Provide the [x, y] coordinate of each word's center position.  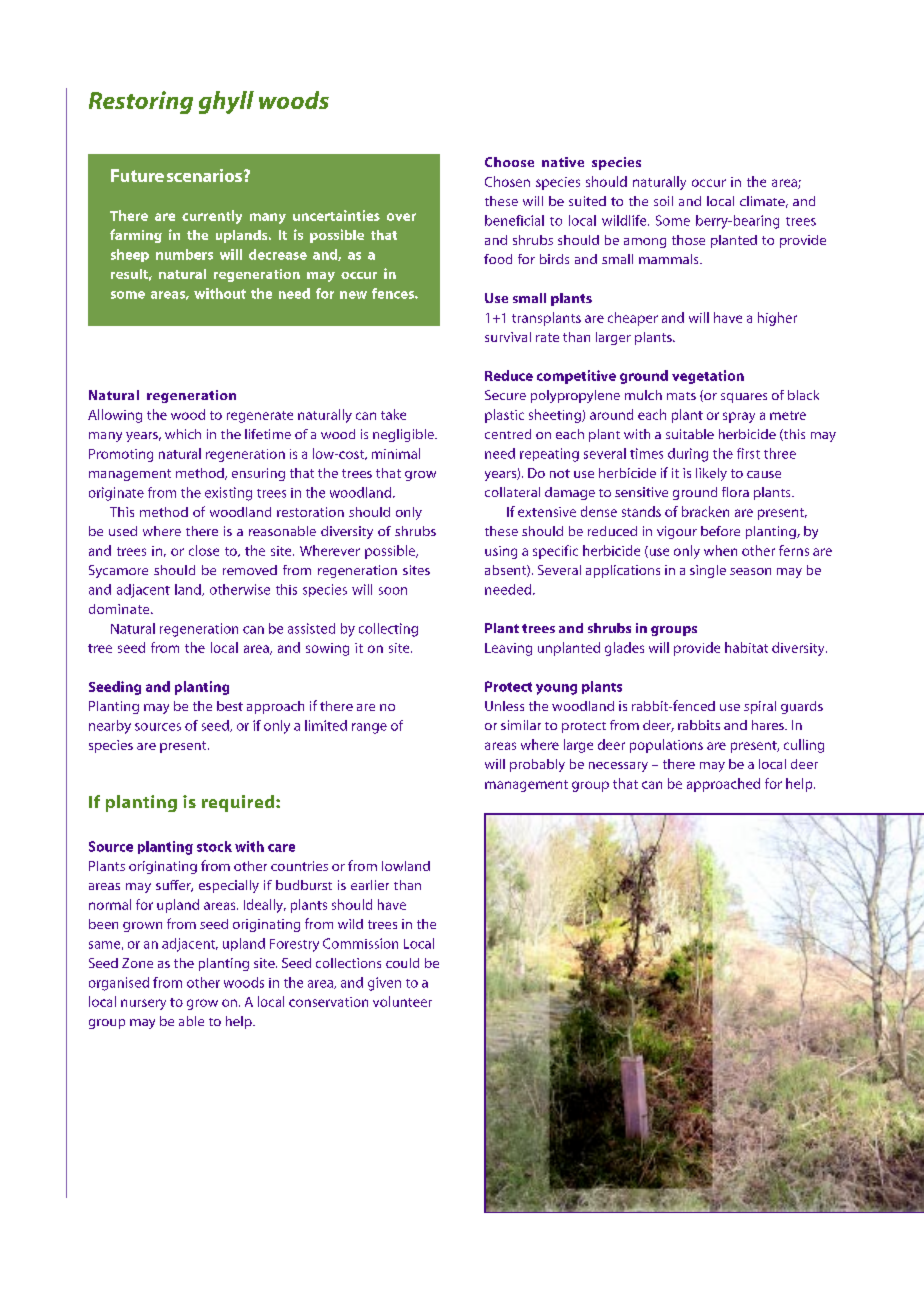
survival [508, 337]
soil [663, 201]
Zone [137, 963]
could [402, 963]
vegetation [708, 377]
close [204, 550]
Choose [509, 162]
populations [666, 746]
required [239, 803]
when [720, 550]
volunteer [402, 1001]
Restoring [141, 102]
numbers [184, 254]
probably [537, 765]
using [501, 552]
